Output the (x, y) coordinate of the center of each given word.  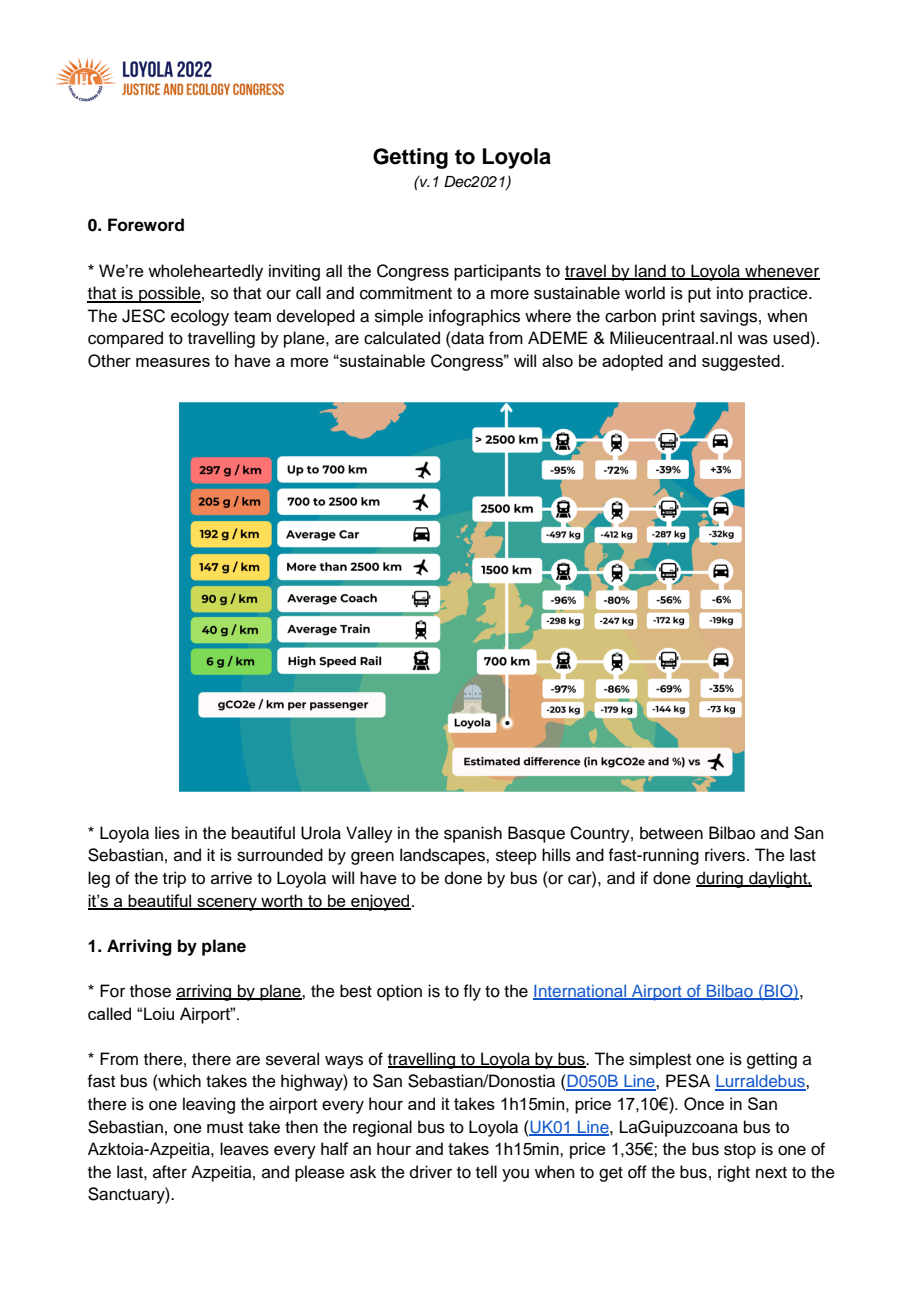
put (699, 295)
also (557, 360)
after (170, 1172)
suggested (742, 362)
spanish (473, 834)
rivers (726, 855)
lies (167, 833)
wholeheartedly (205, 272)
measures (173, 362)
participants (497, 272)
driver (431, 1172)
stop (740, 1151)
